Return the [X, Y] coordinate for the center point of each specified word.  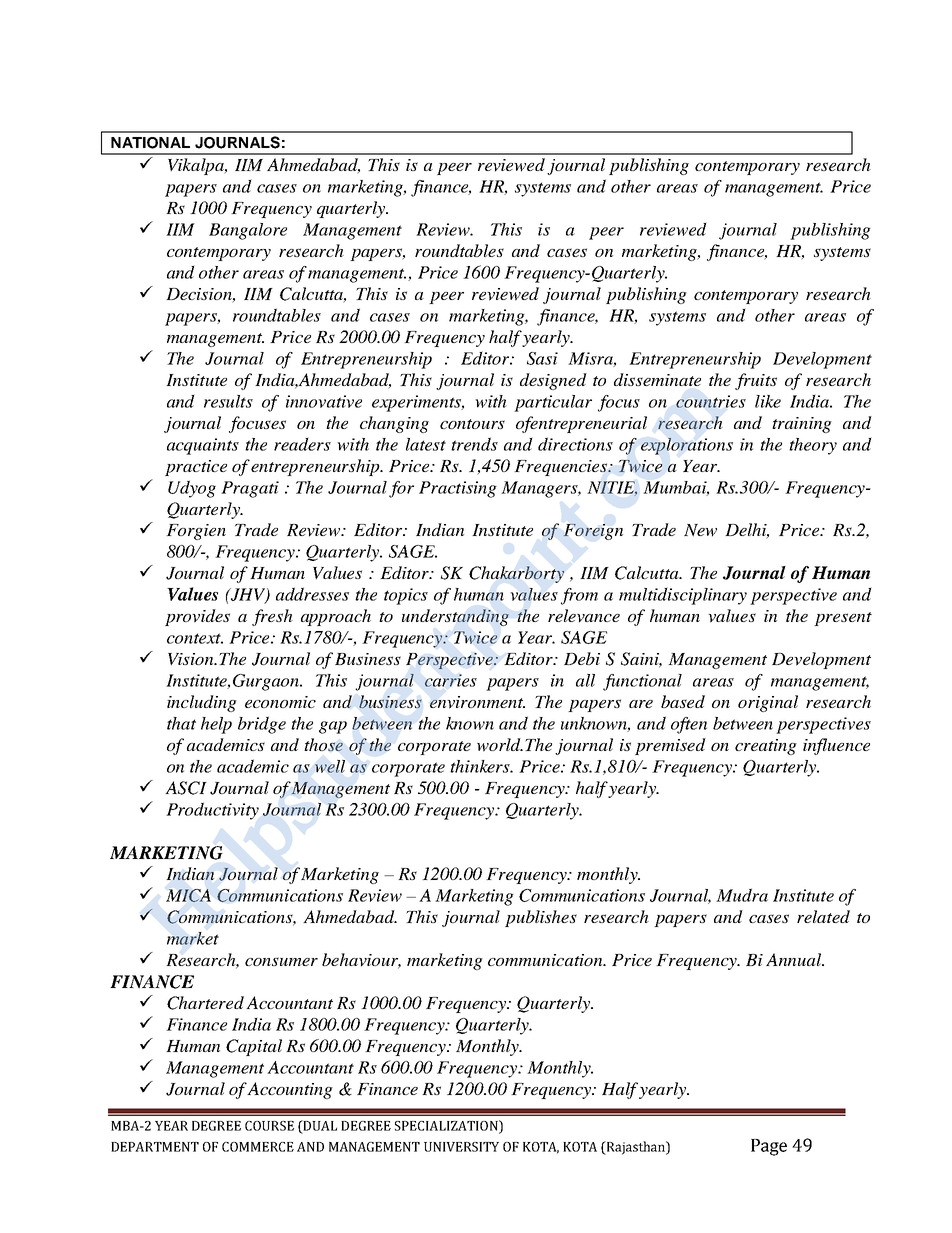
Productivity [212, 811]
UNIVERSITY [461, 1147]
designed [553, 381]
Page [769, 1147]
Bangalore [248, 231]
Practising [458, 489]
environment [477, 702]
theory [813, 446]
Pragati [250, 489]
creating [766, 747]
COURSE [269, 1126]
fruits [756, 381]
